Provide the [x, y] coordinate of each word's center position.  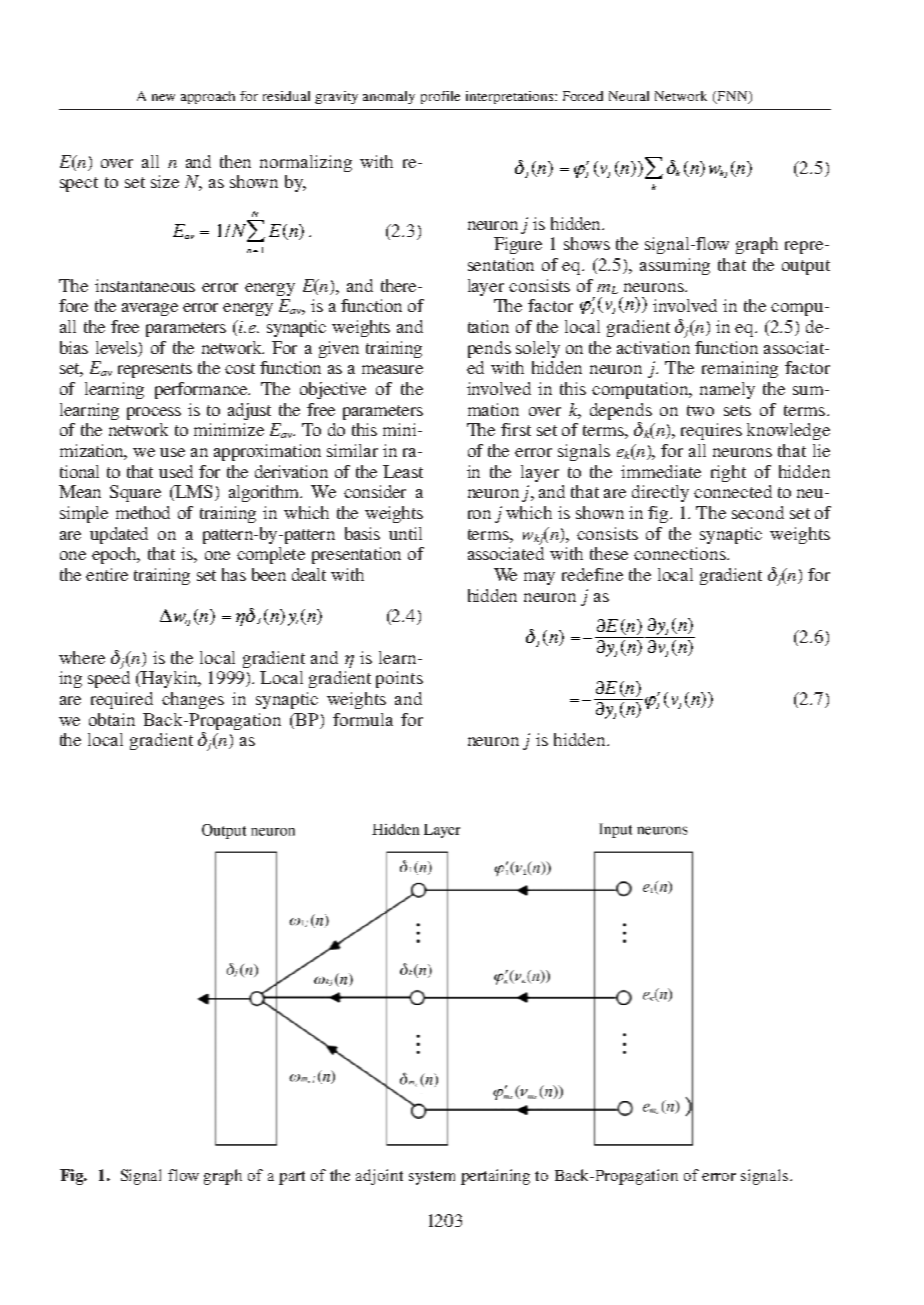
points [399, 679]
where [82, 657]
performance [202, 390]
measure [392, 369]
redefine [592, 574]
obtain [112, 719]
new [163, 97]
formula [363, 719]
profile [440, 97]
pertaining [495, 1177]
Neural [629, 96]
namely [727, 390]
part [292, 1178]
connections [681, 553]
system [432, 1178]
